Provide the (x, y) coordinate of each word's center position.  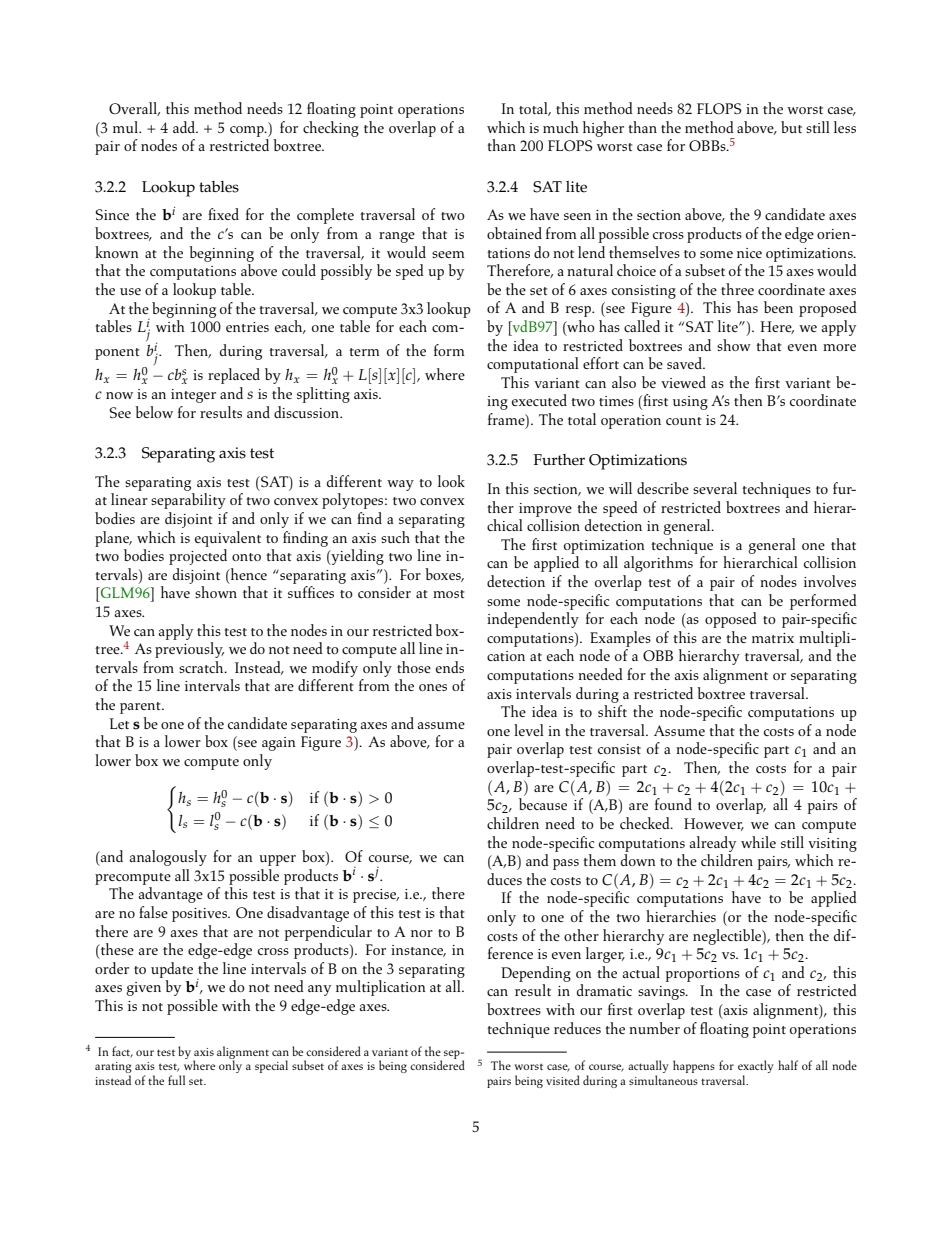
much (561, 127)
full (176, 1080)
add (185, 127)
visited (563, 1080)
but (791, 127)
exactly (756, 1068)
